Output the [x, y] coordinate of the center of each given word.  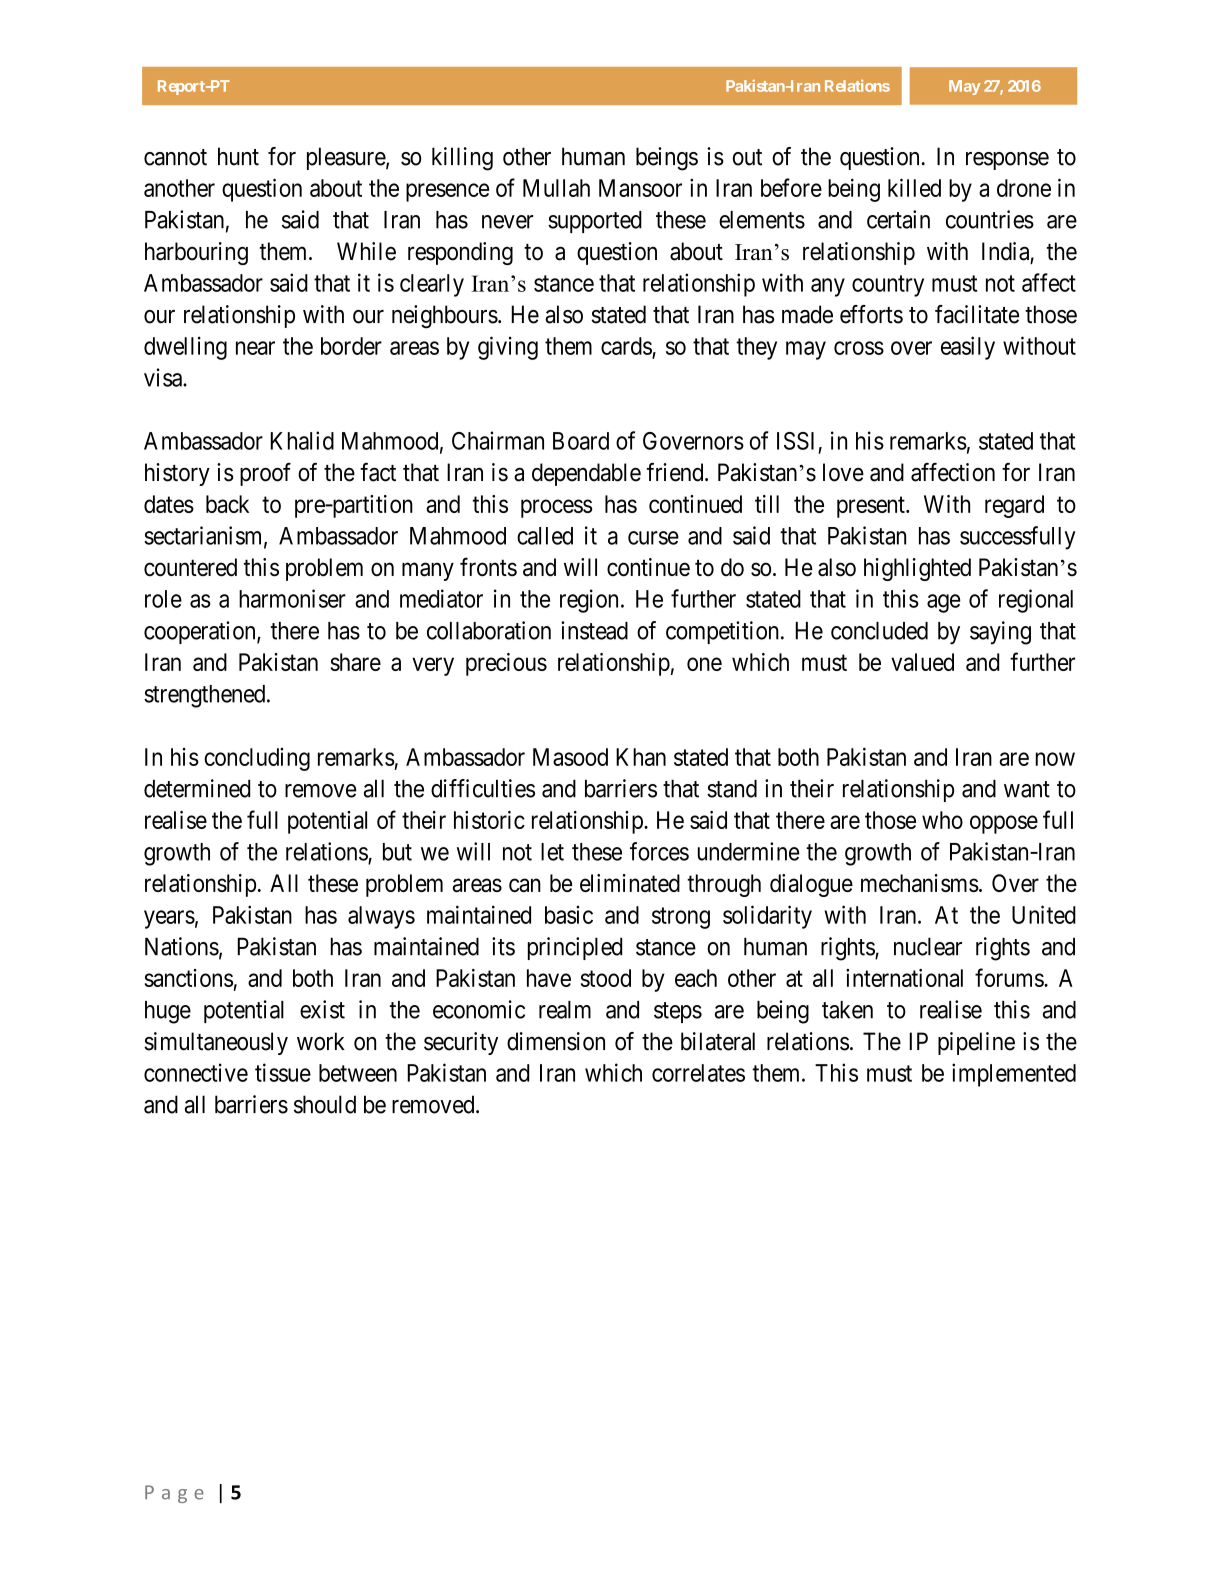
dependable [586, 474]
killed [914, 187]
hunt [238, 156]
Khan [641, 757]
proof [265, 474]
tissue [283, 1072]
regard [1014, 506]
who [942, 820]
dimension [556, 1041]
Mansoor [640, 188]
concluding [257, 759]
